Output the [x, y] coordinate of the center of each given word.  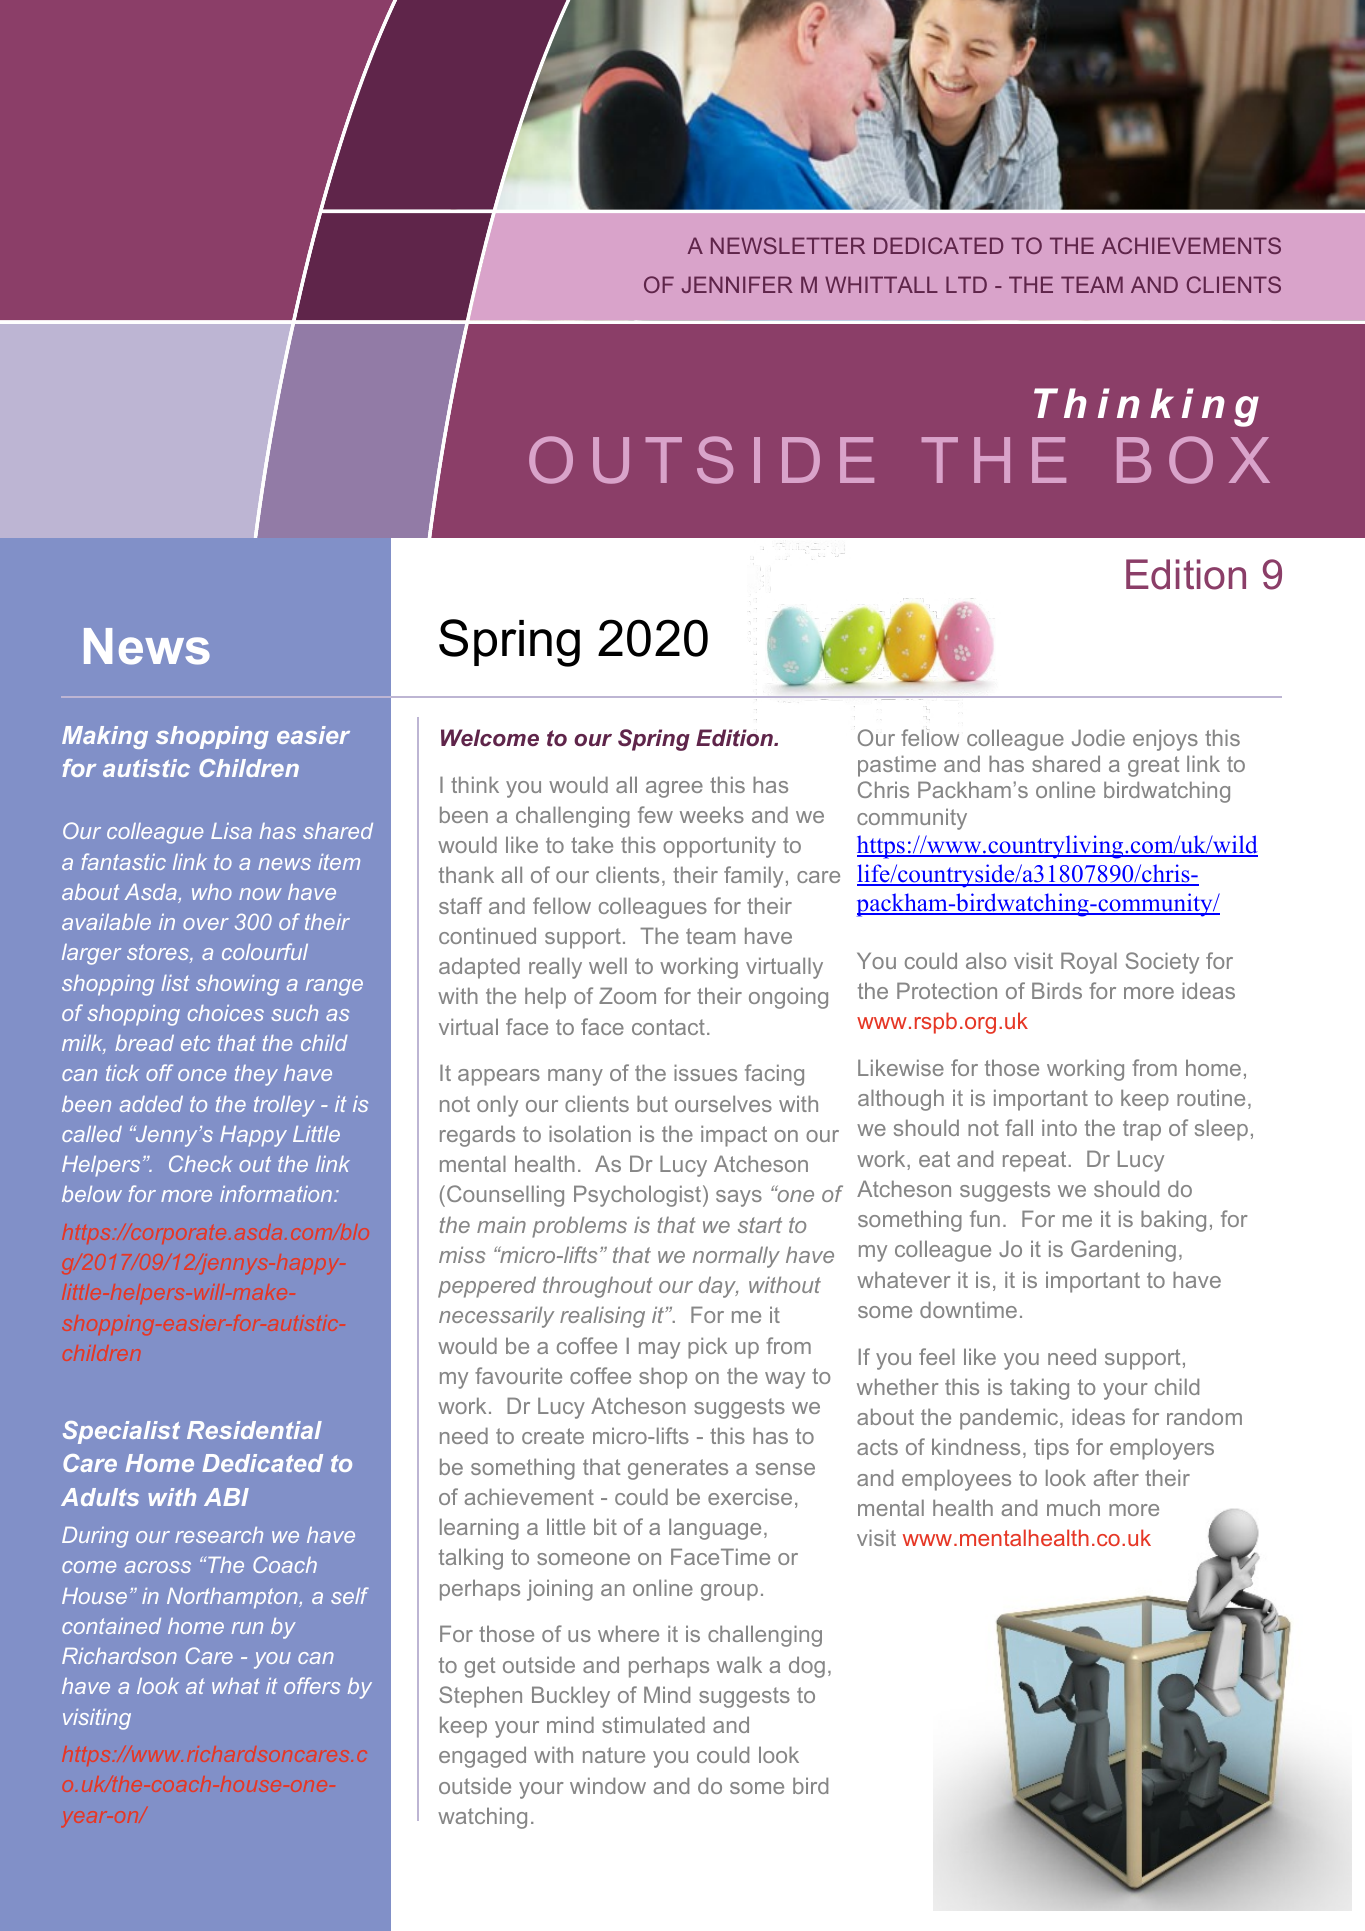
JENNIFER [737, 284]
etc [195, 1043]
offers [312, 1685]
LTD [966, 284]
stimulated [653, 1724]
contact [668, 1027]
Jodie [1098, 737]
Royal [1089, 963]
